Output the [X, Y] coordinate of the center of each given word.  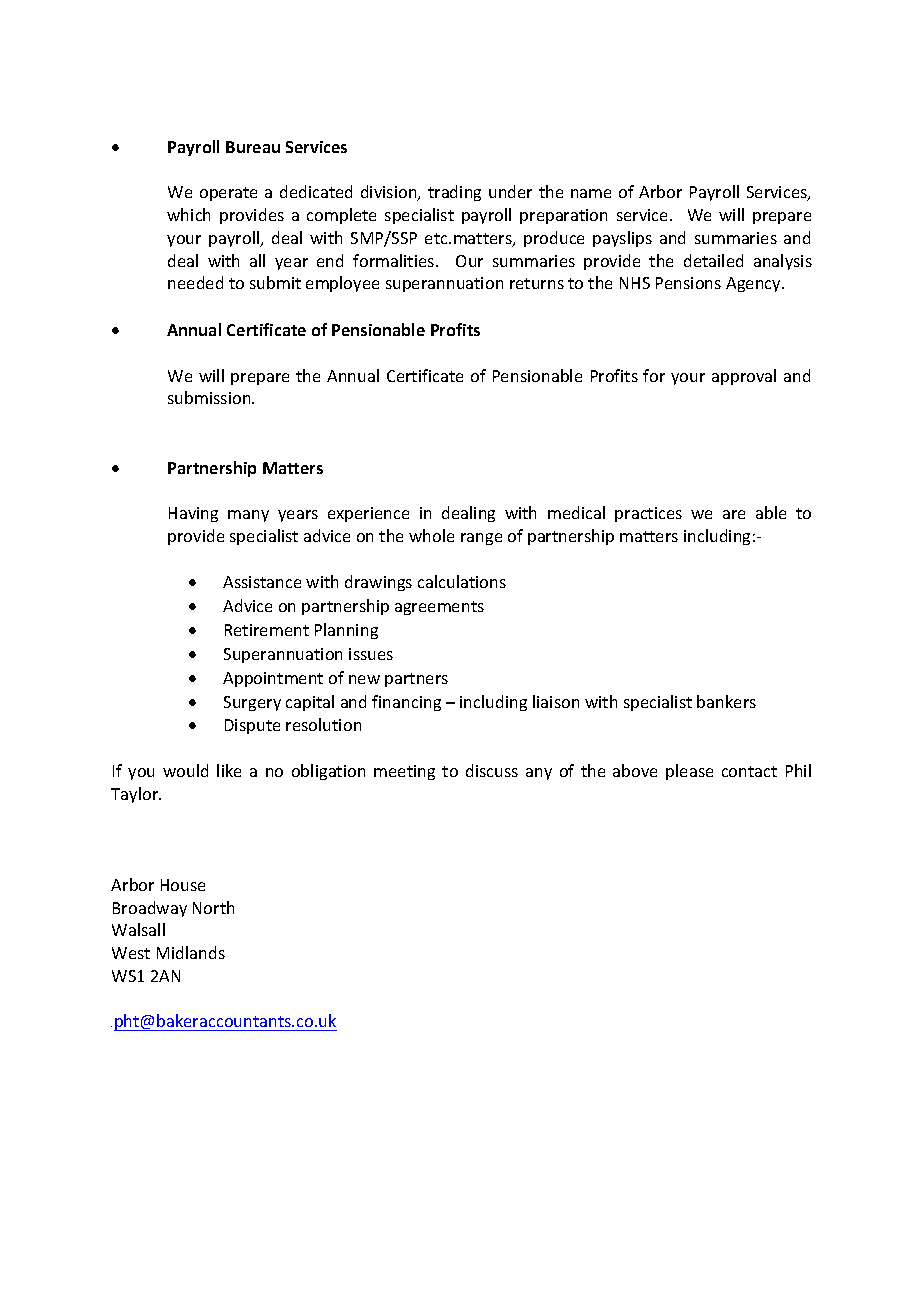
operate [228, 194]
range [481, 539]
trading [454, 193]
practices [648, 514]
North [213, 907]
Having [193, 514]
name [591, 193]
